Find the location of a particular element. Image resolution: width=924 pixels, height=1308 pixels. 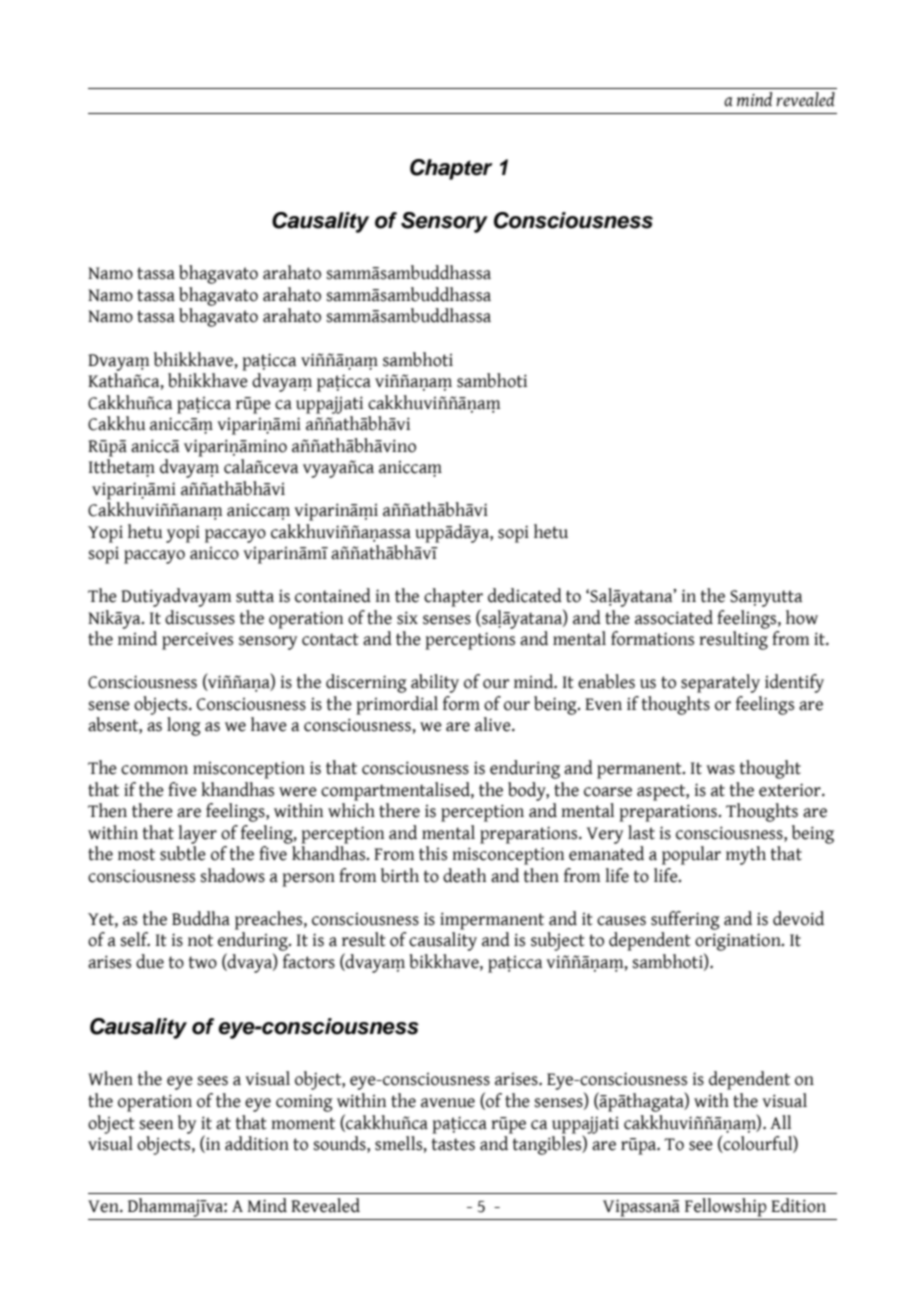

death is located at coordinates (464, 875).
